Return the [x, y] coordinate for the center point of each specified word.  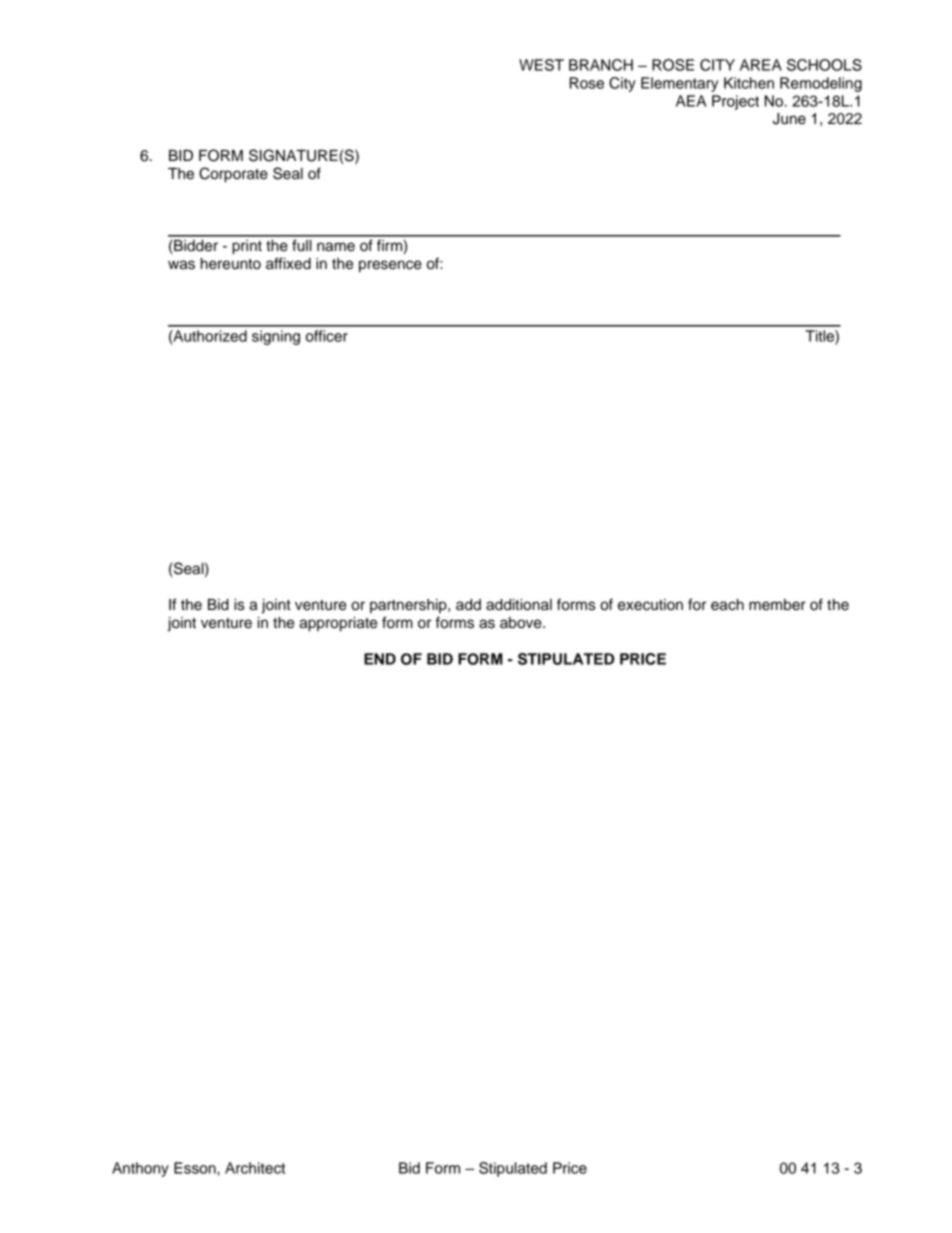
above [522, 623]
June [789, 119]
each [727, 605]
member [777, 605]
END [380, 659]
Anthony [140, 1169]
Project [735, 102]
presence [390, 266]
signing [276, 337]
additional [519, 605]
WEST [541, 65]
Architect [255, 1168]
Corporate [233, 175]
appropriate [338, 624]
